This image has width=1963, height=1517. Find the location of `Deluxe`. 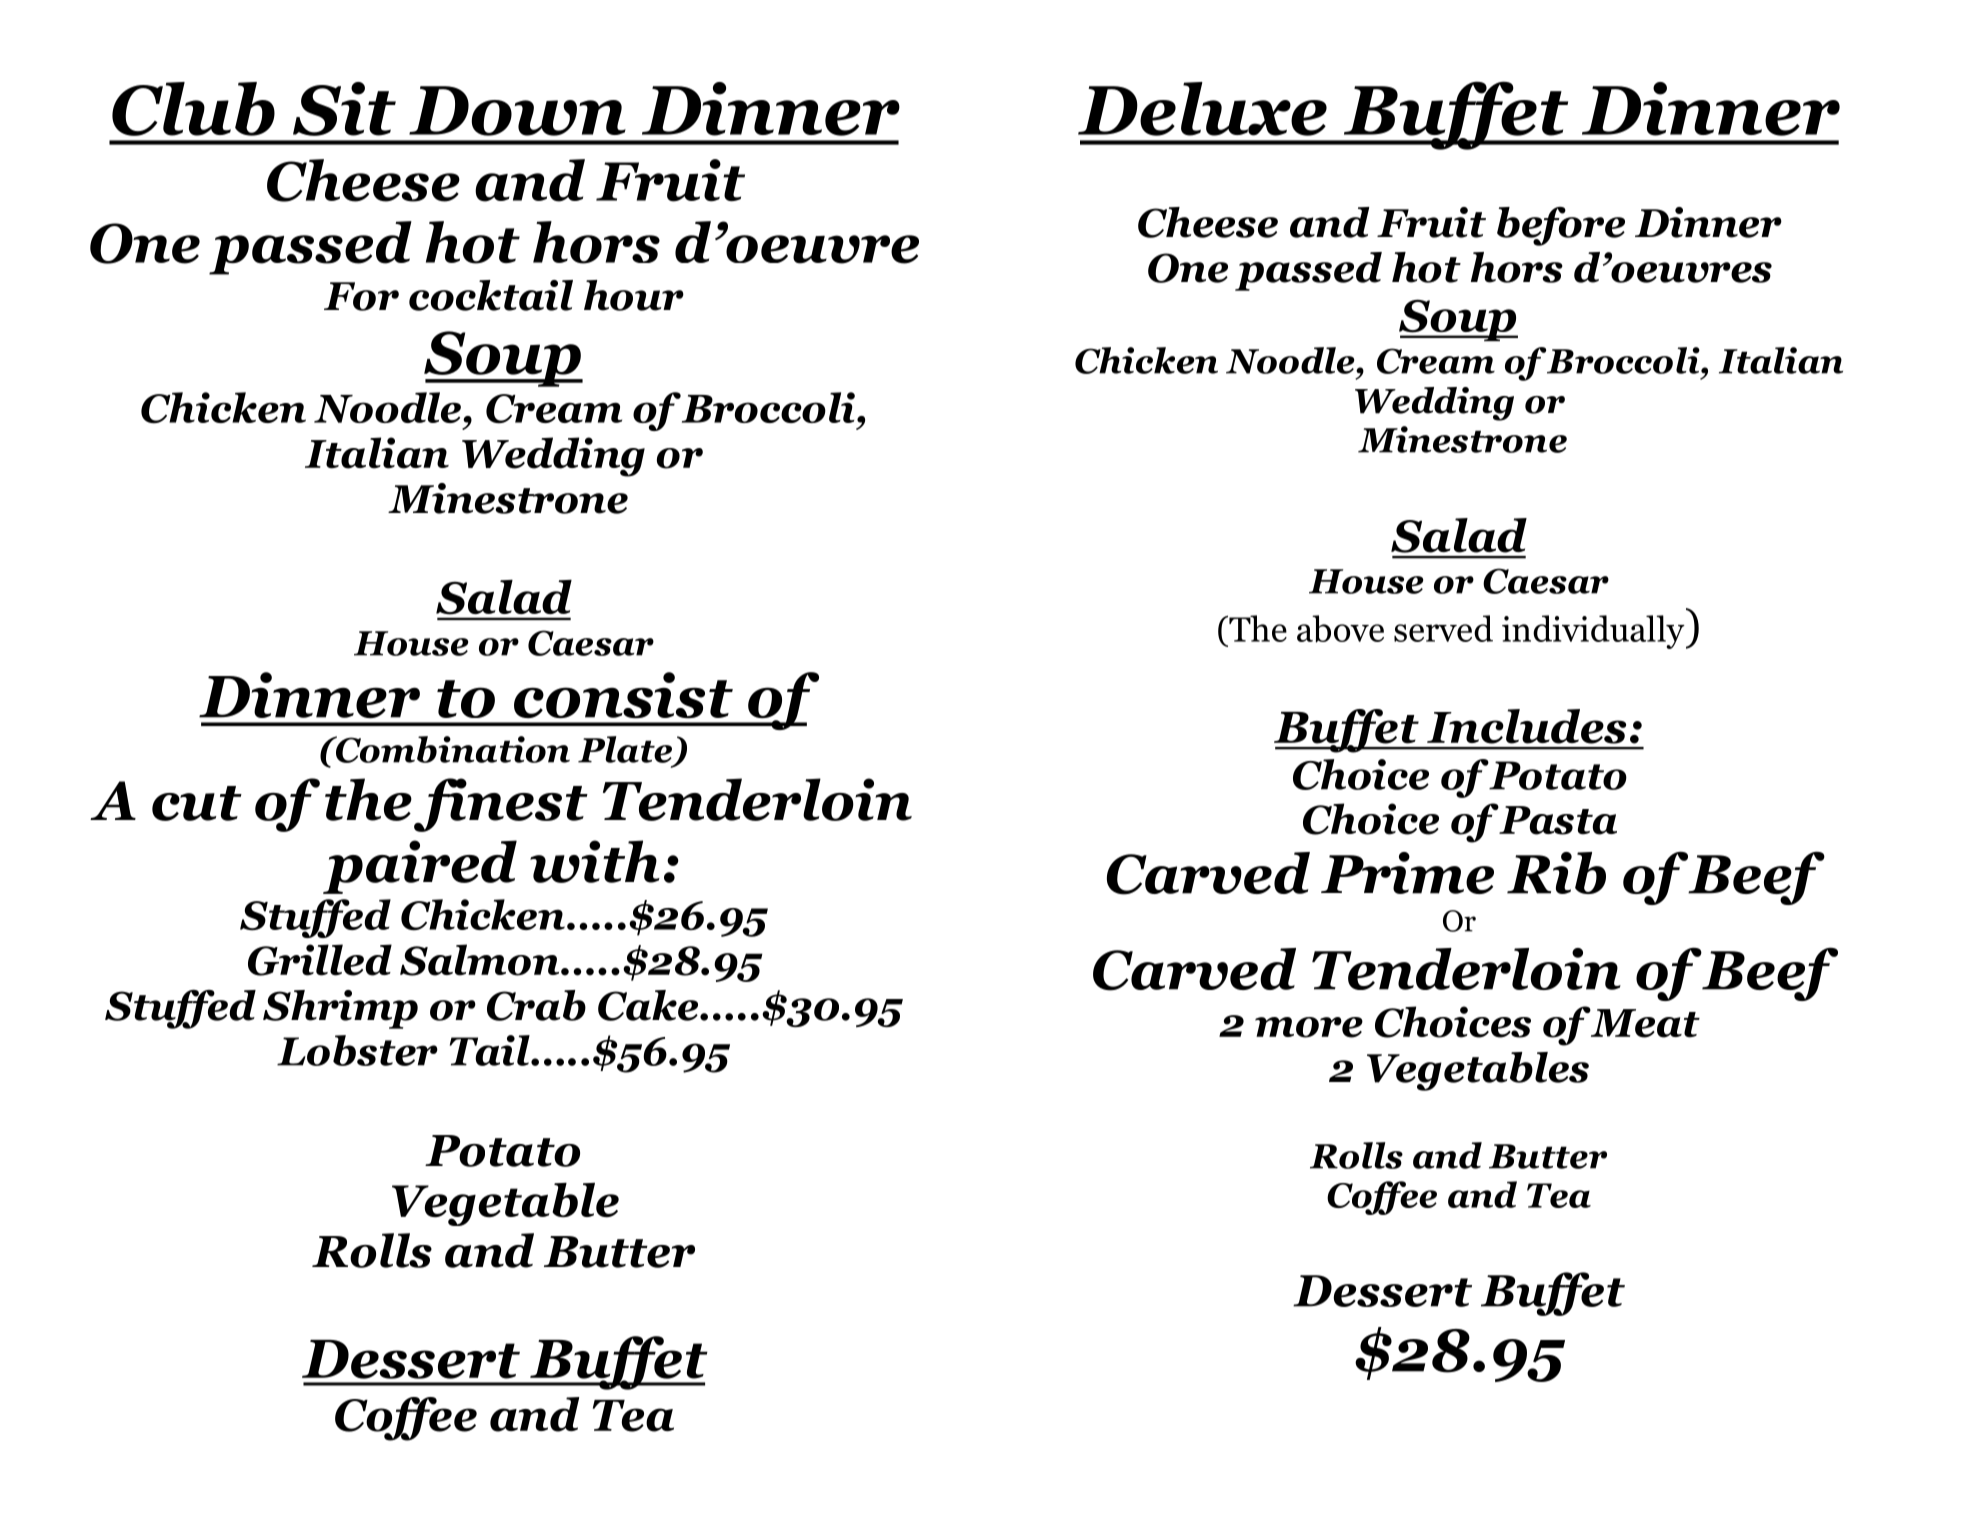

Deluxe is located at coordinates (1202, 109).
